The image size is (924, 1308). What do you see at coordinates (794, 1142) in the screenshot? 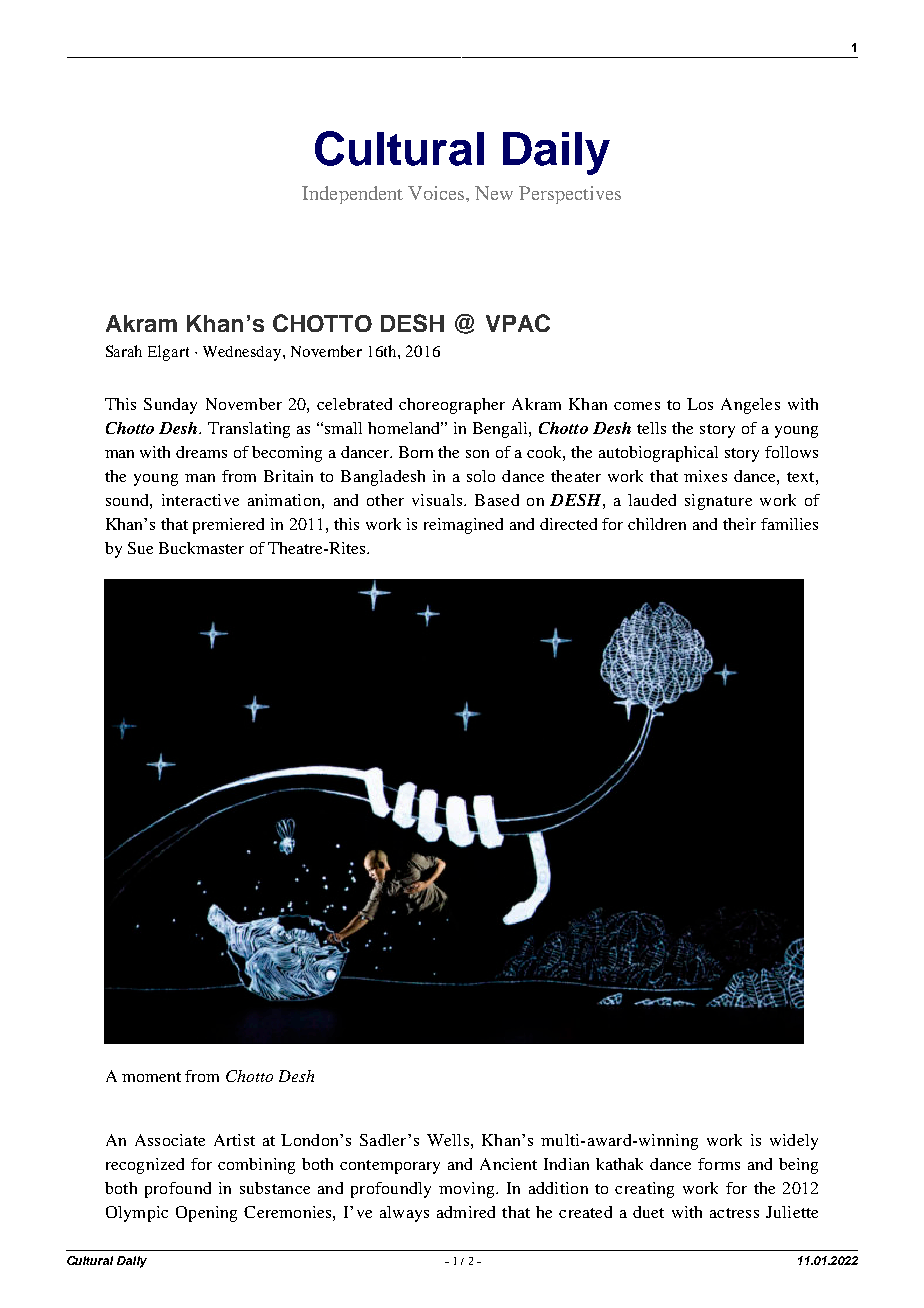
I see `widely` at bounding box center [794, 1142].
